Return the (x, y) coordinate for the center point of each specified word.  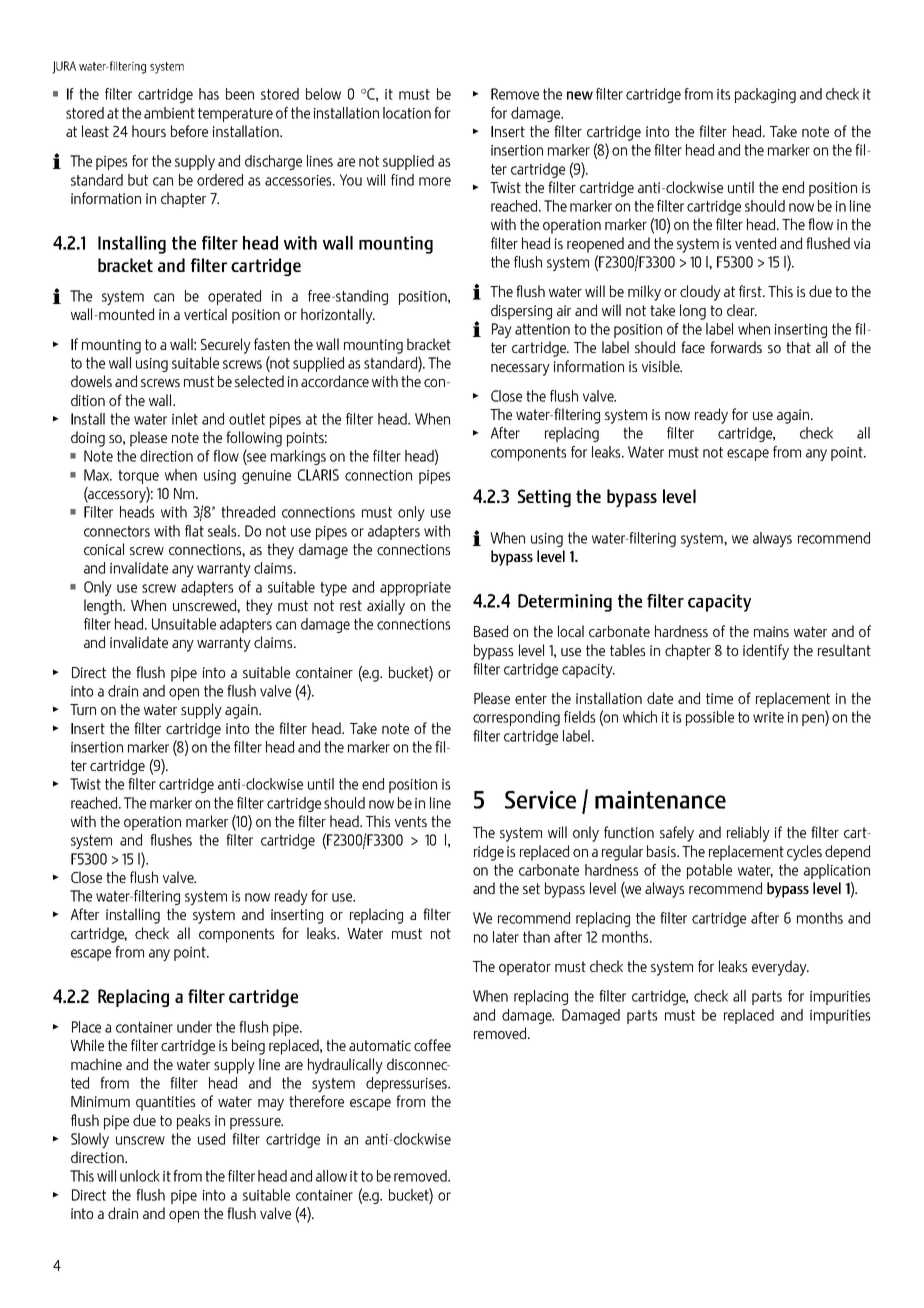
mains (771, 631)
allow (331, 1176)
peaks (193, 1122)
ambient (169, 113)
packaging (765, 95)
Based (491, 631)
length (104, 607)
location (407, 113)
